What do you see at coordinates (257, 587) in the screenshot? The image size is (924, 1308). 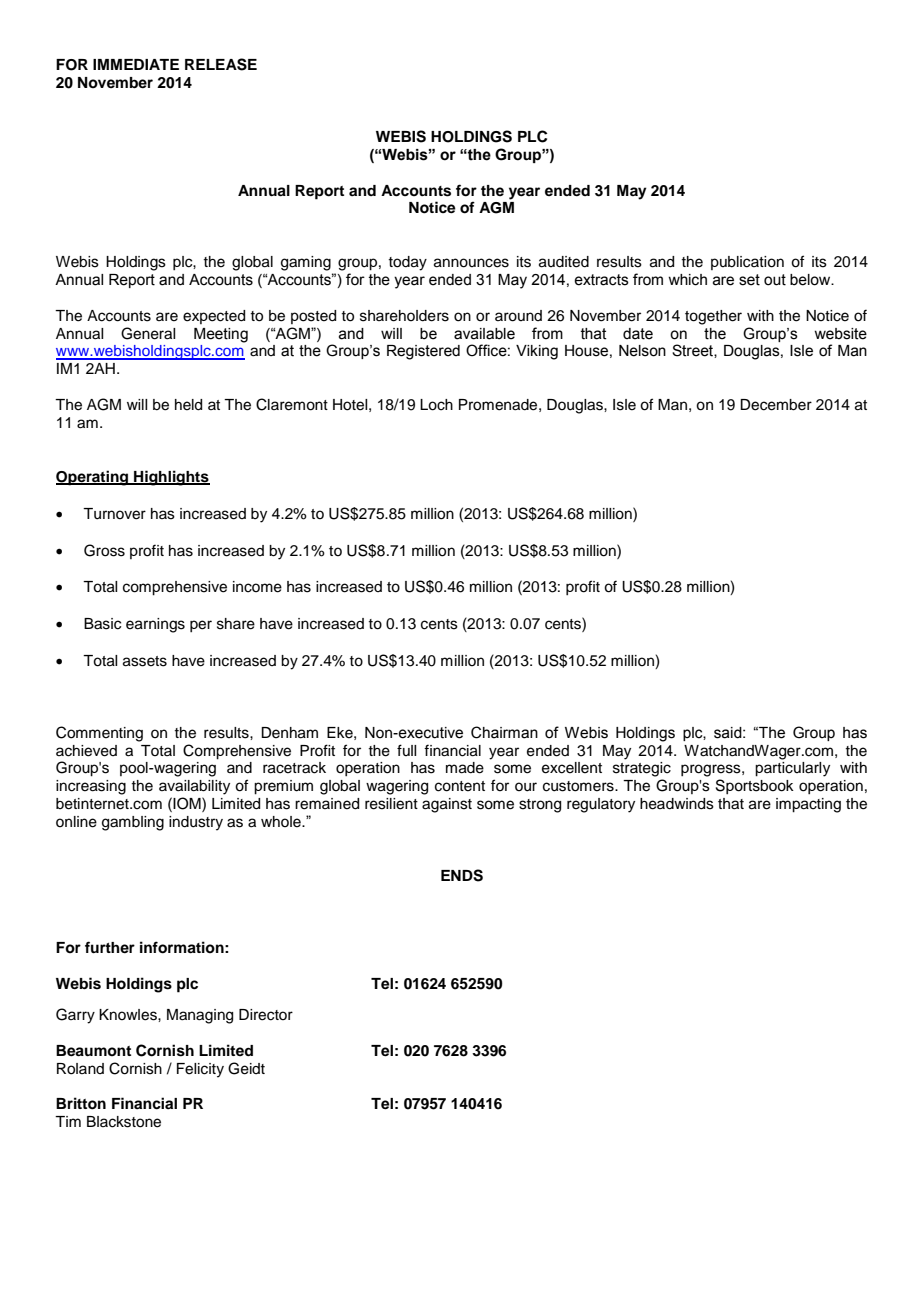 I see `income` at bounding box center [257, 587].
